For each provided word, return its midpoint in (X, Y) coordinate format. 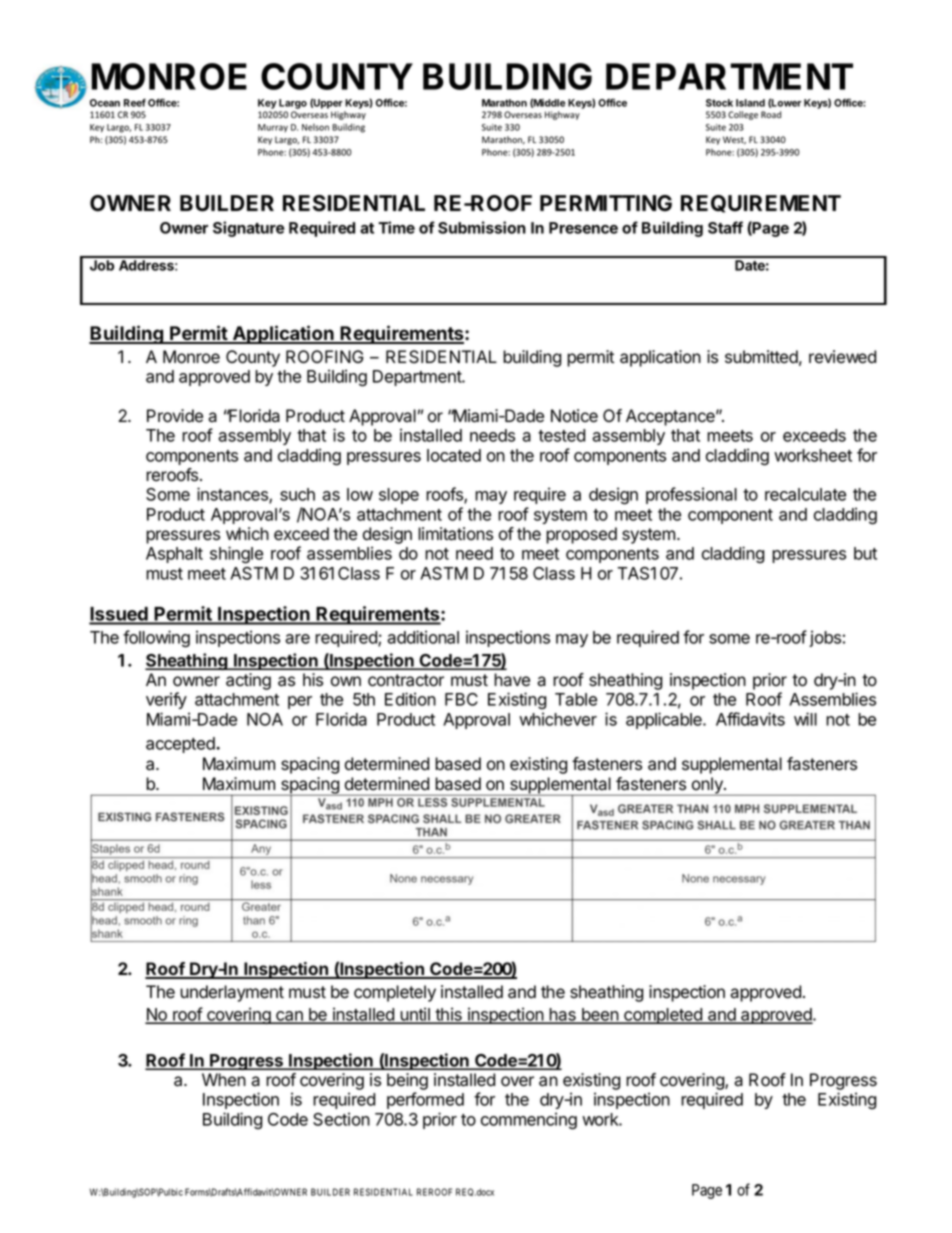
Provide (175, 416)
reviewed (842, 357)
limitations (455, 534)
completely (395, 993)
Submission (482, 227)
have (512, 680)
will (805, 719)
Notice (574, 416)
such (297, 494)
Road (771, 114)
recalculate (805, 494)
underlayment (232, 993)
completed (663, 1016)
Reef (135, 102)
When (224, 1079)
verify (166, 700)
